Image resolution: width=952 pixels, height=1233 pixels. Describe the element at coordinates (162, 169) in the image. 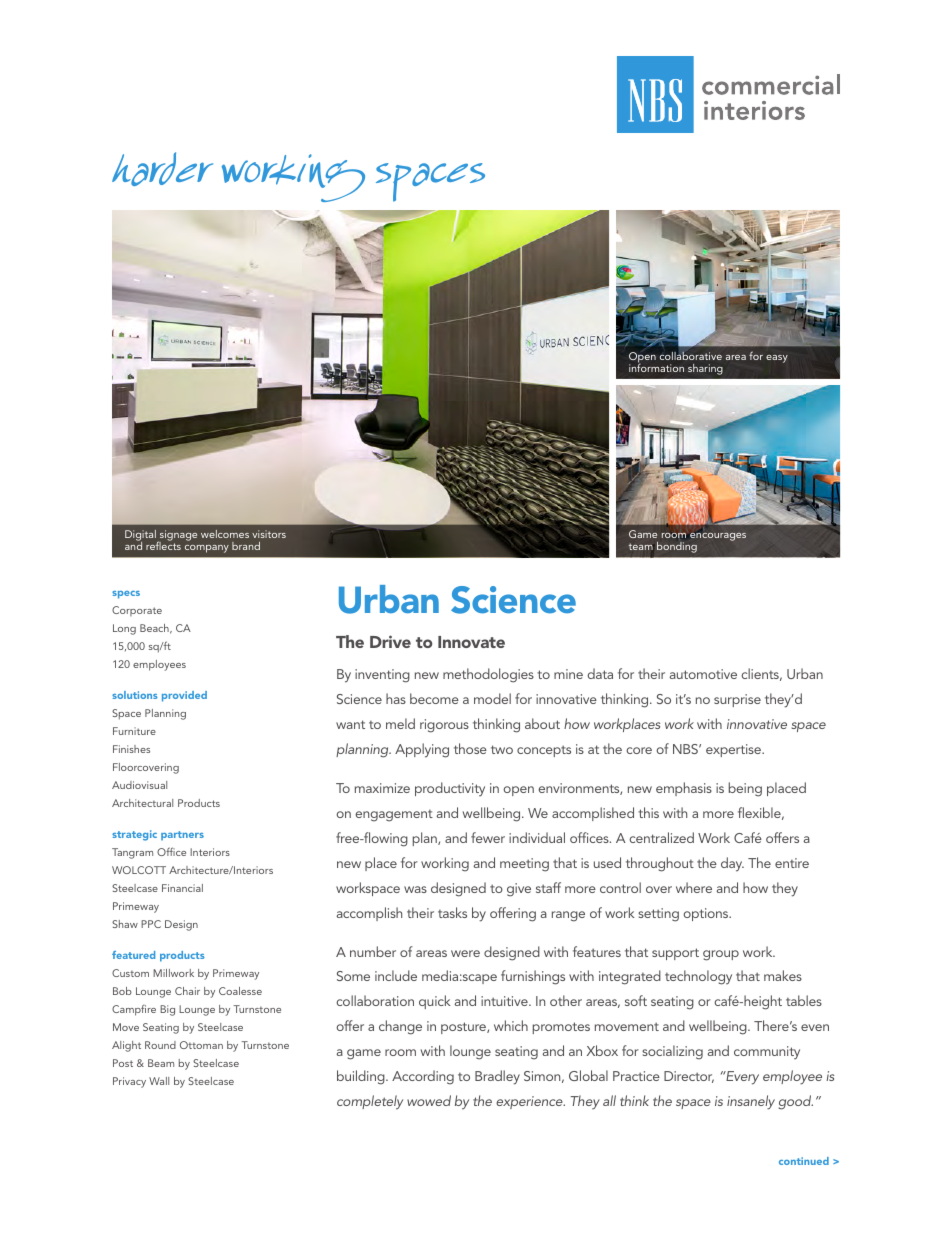

I see `harder` at that location.
